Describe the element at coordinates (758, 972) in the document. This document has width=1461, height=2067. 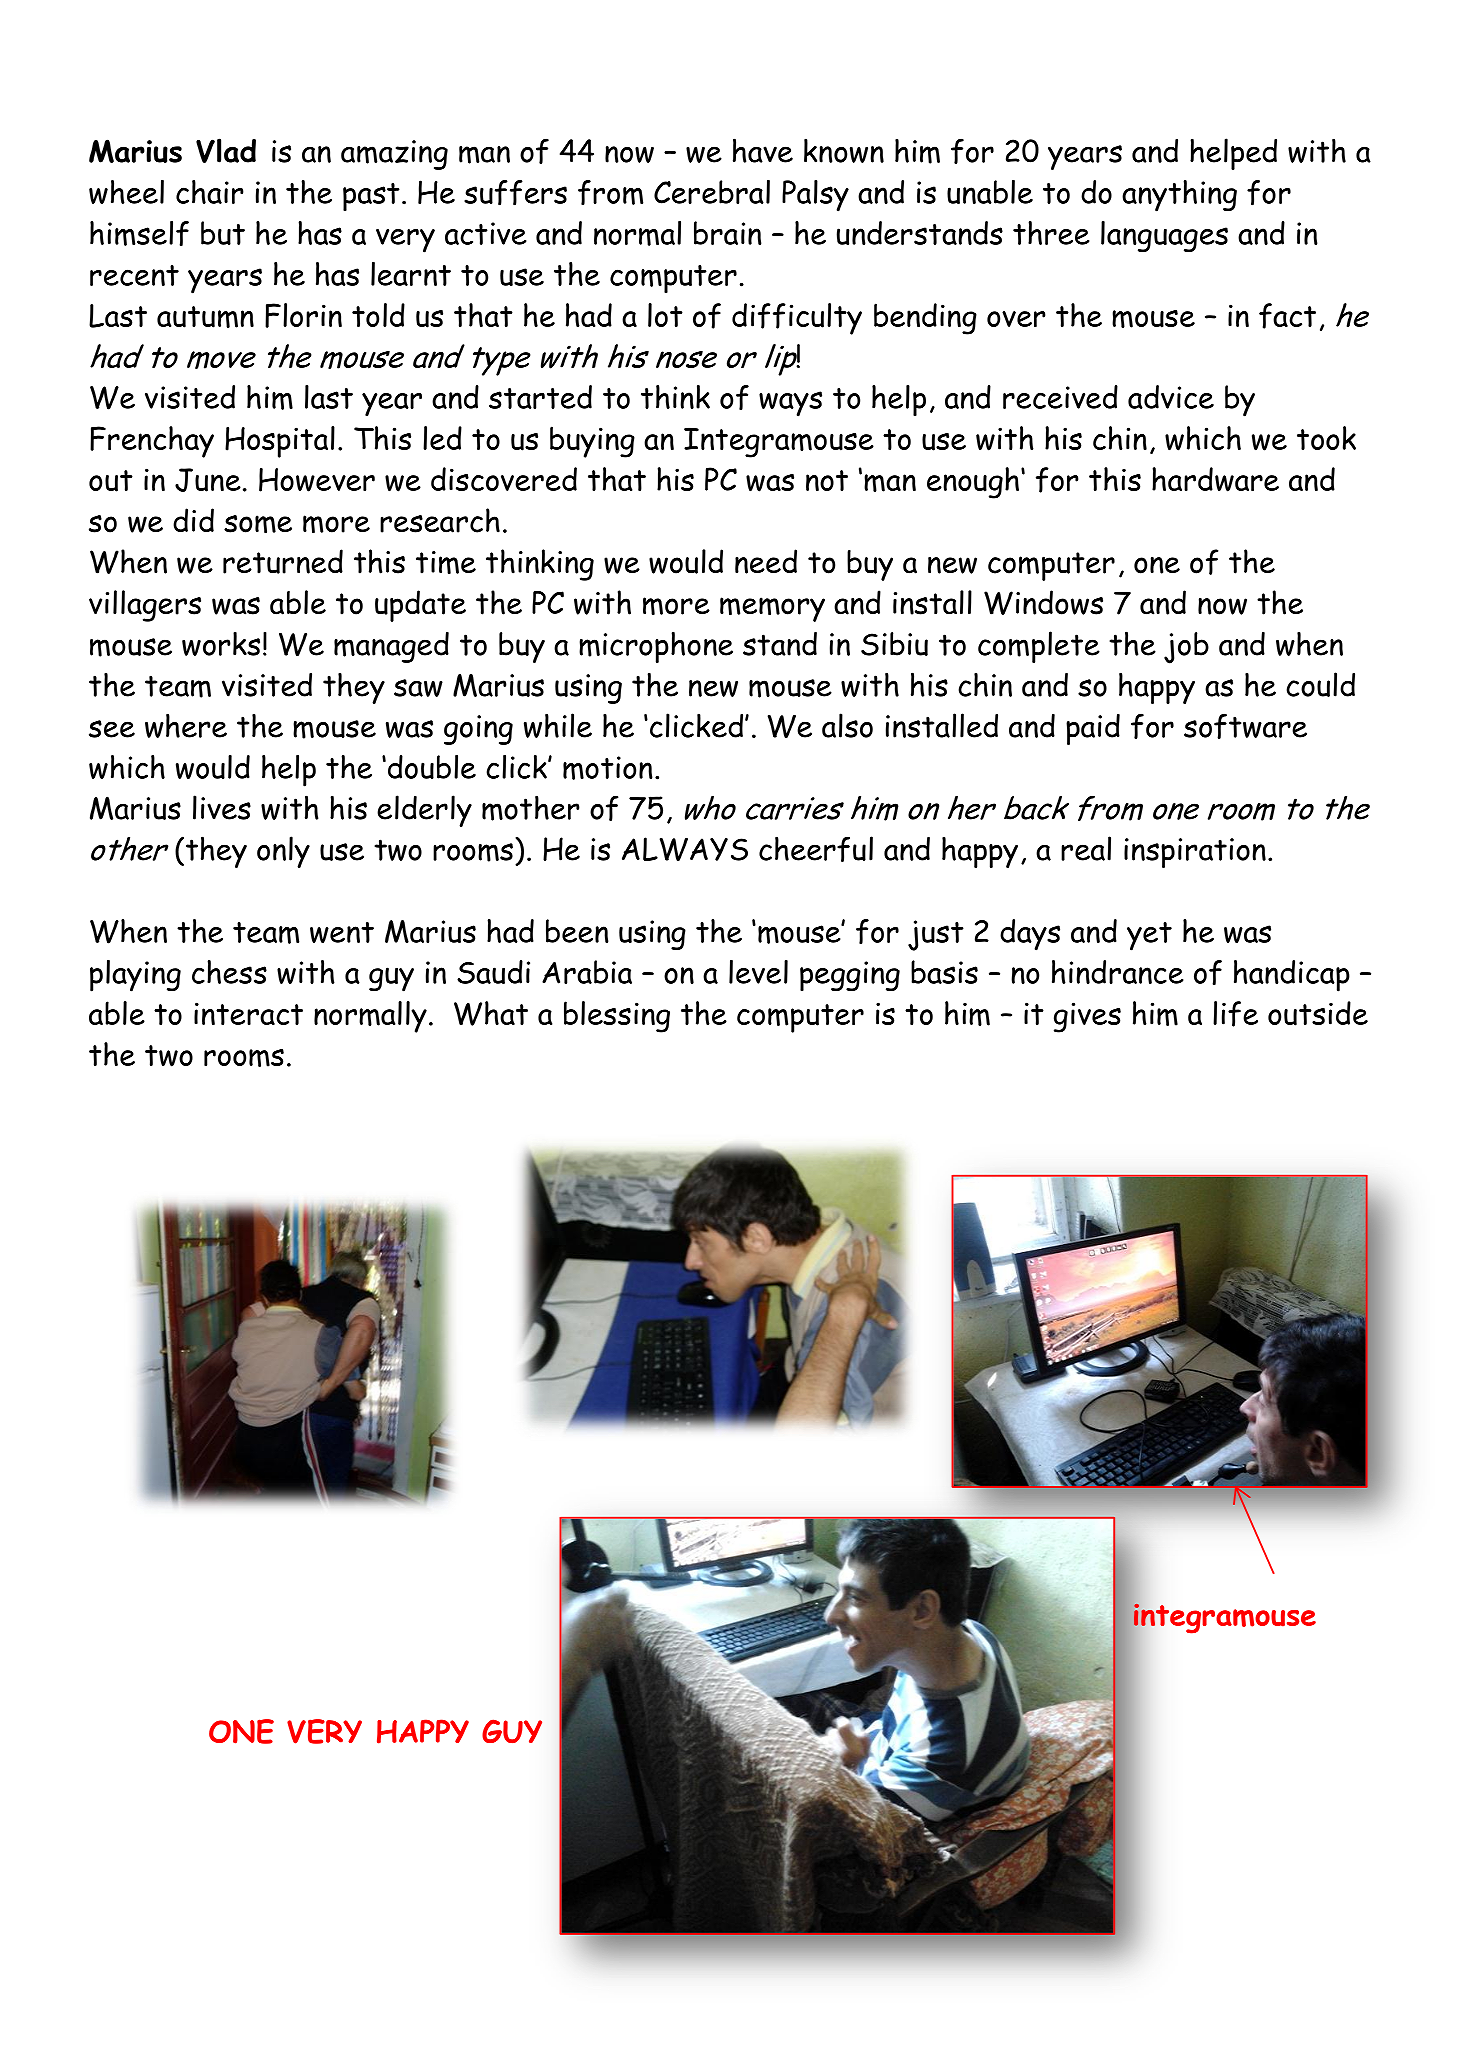
I see `level` at that location.
